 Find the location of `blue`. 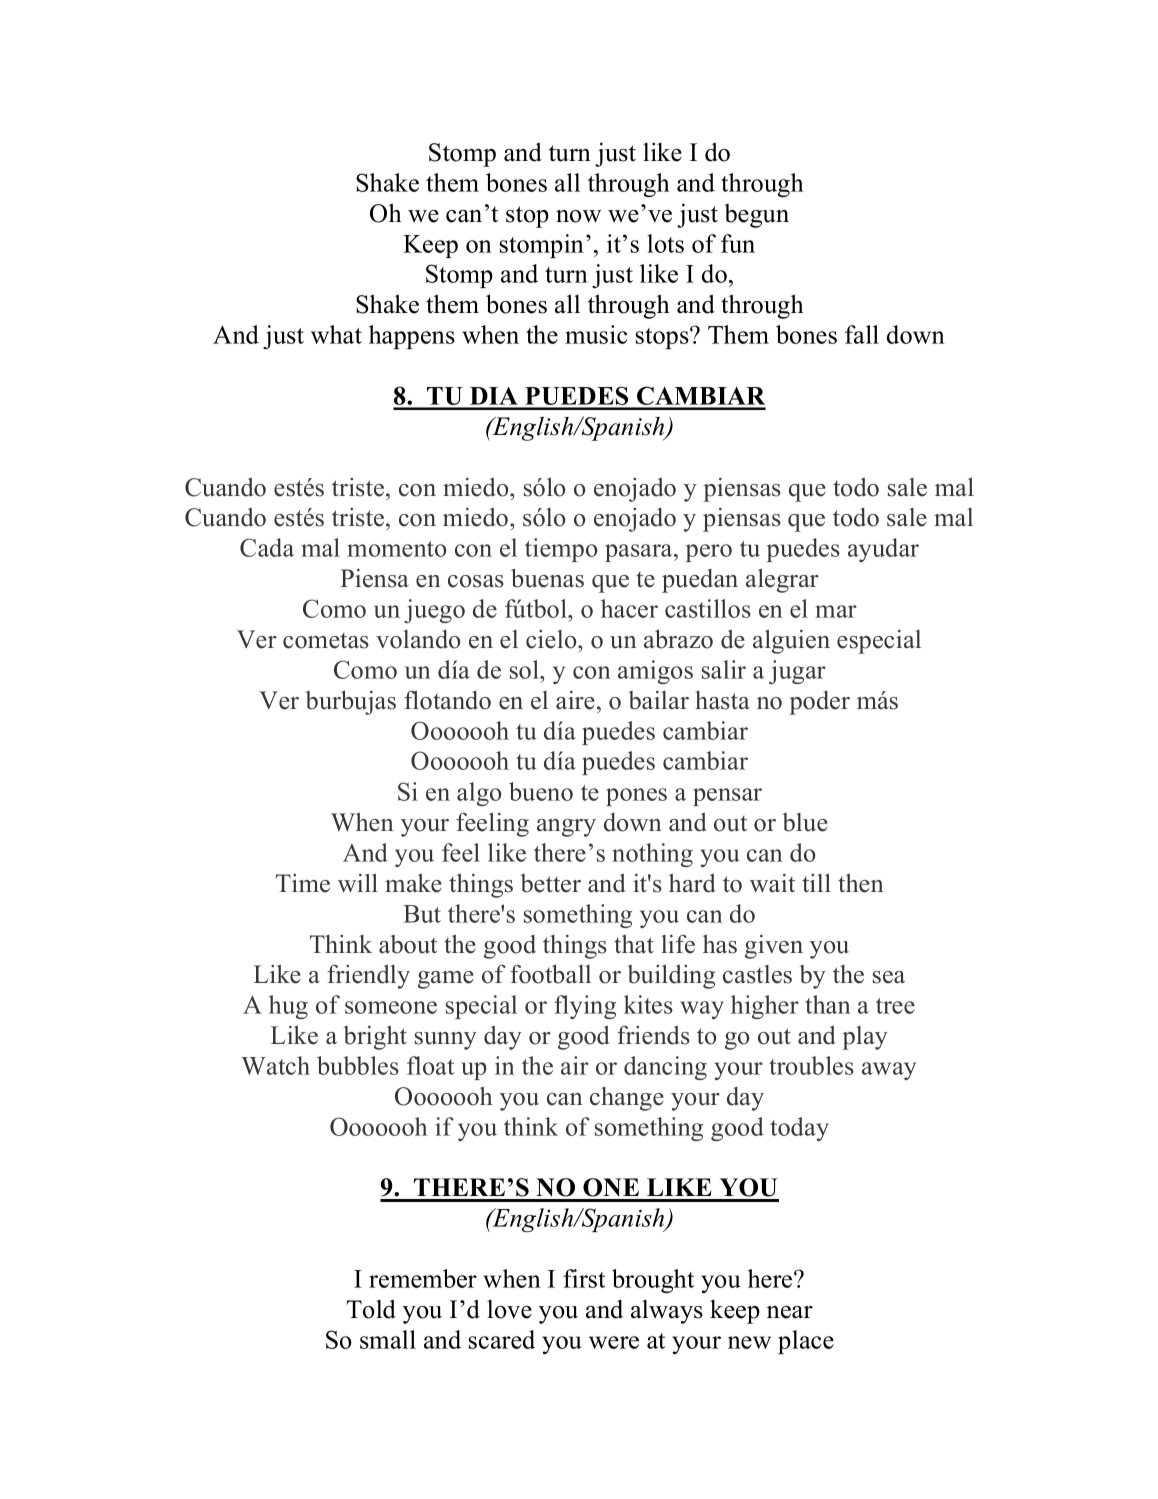

blue is located at coordinates (805, 822).
